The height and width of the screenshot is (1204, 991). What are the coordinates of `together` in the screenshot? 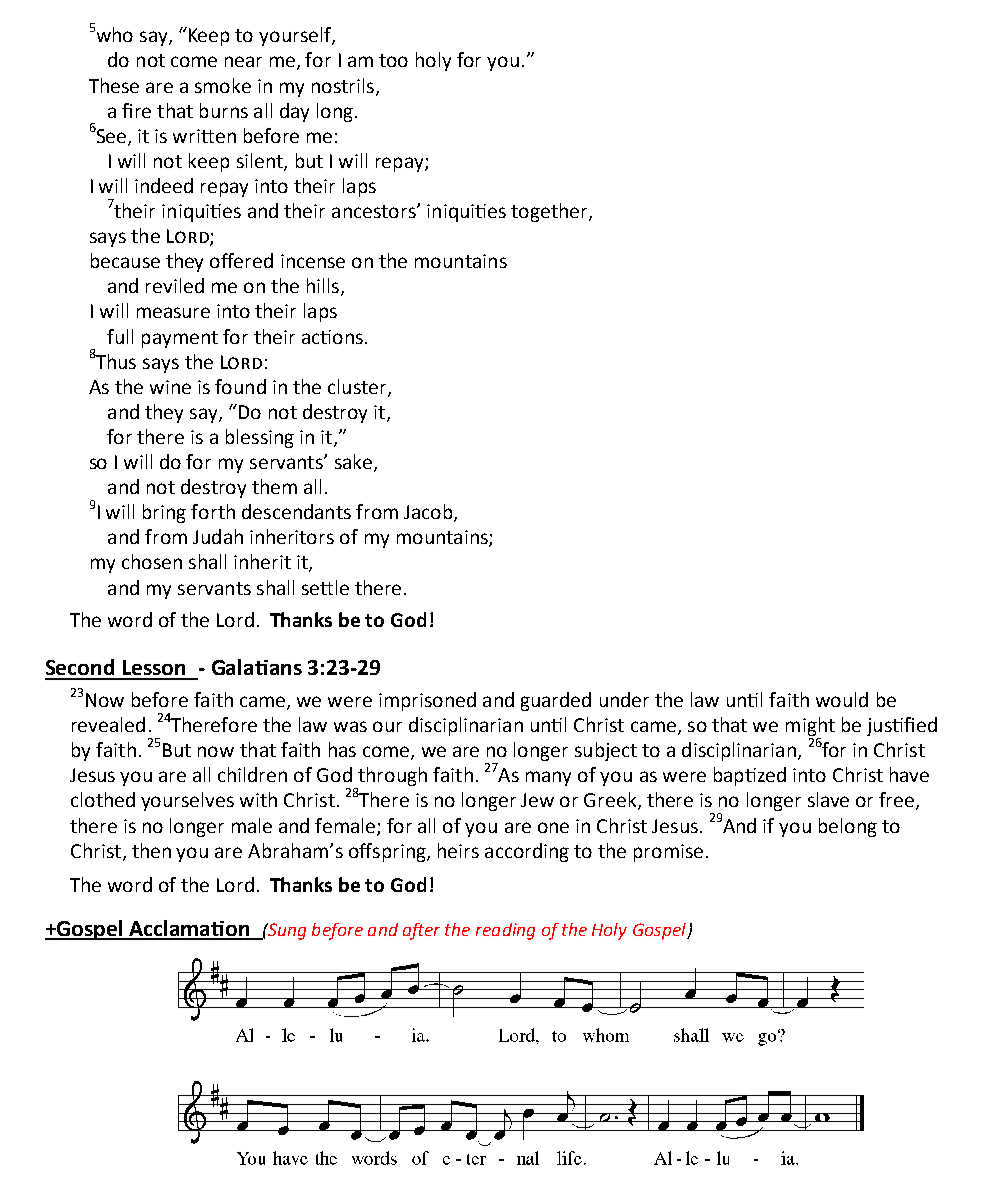 It's located at (550, 212).
